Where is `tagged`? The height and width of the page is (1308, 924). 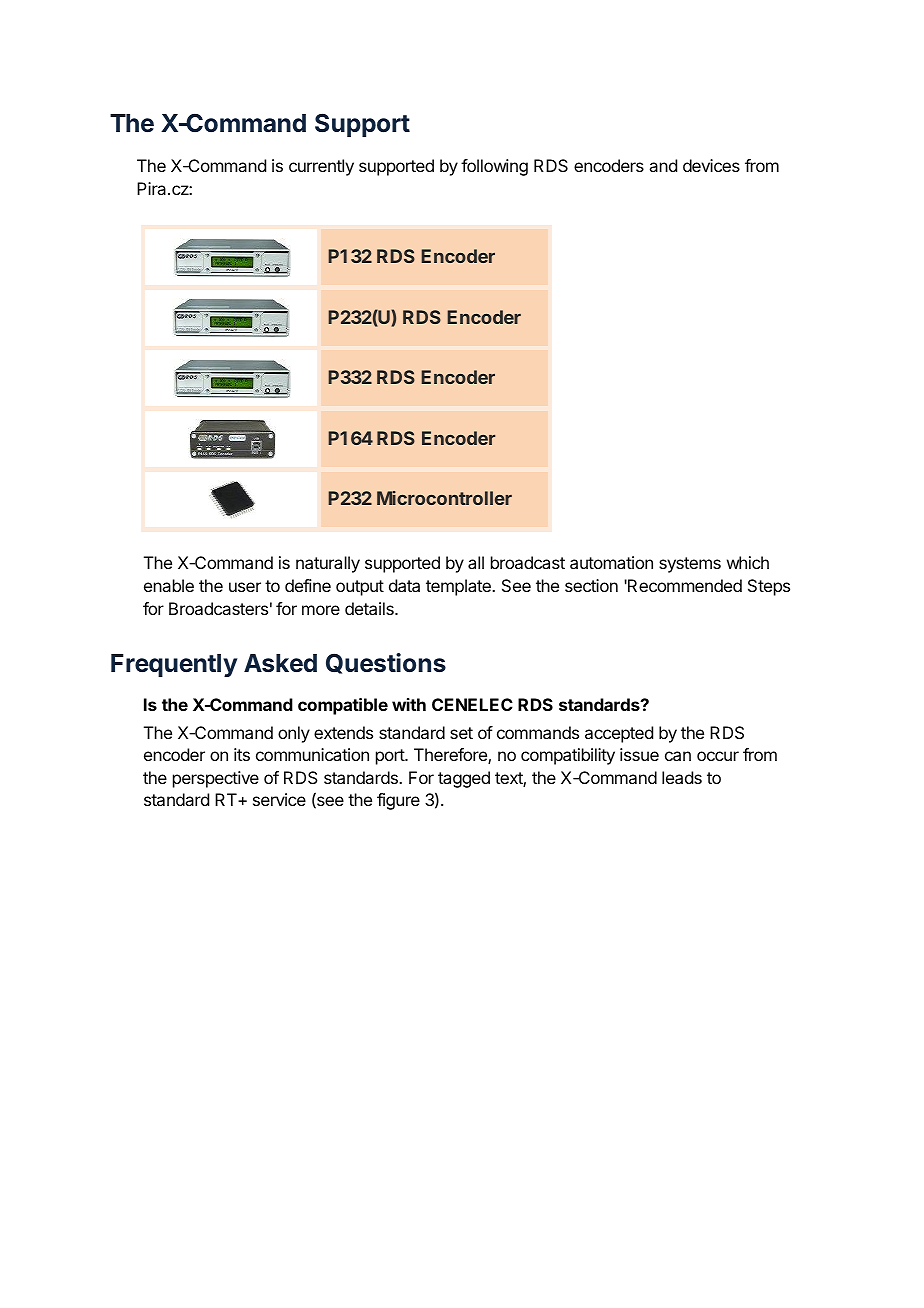 tagged is located at coordinates (464, 779).
